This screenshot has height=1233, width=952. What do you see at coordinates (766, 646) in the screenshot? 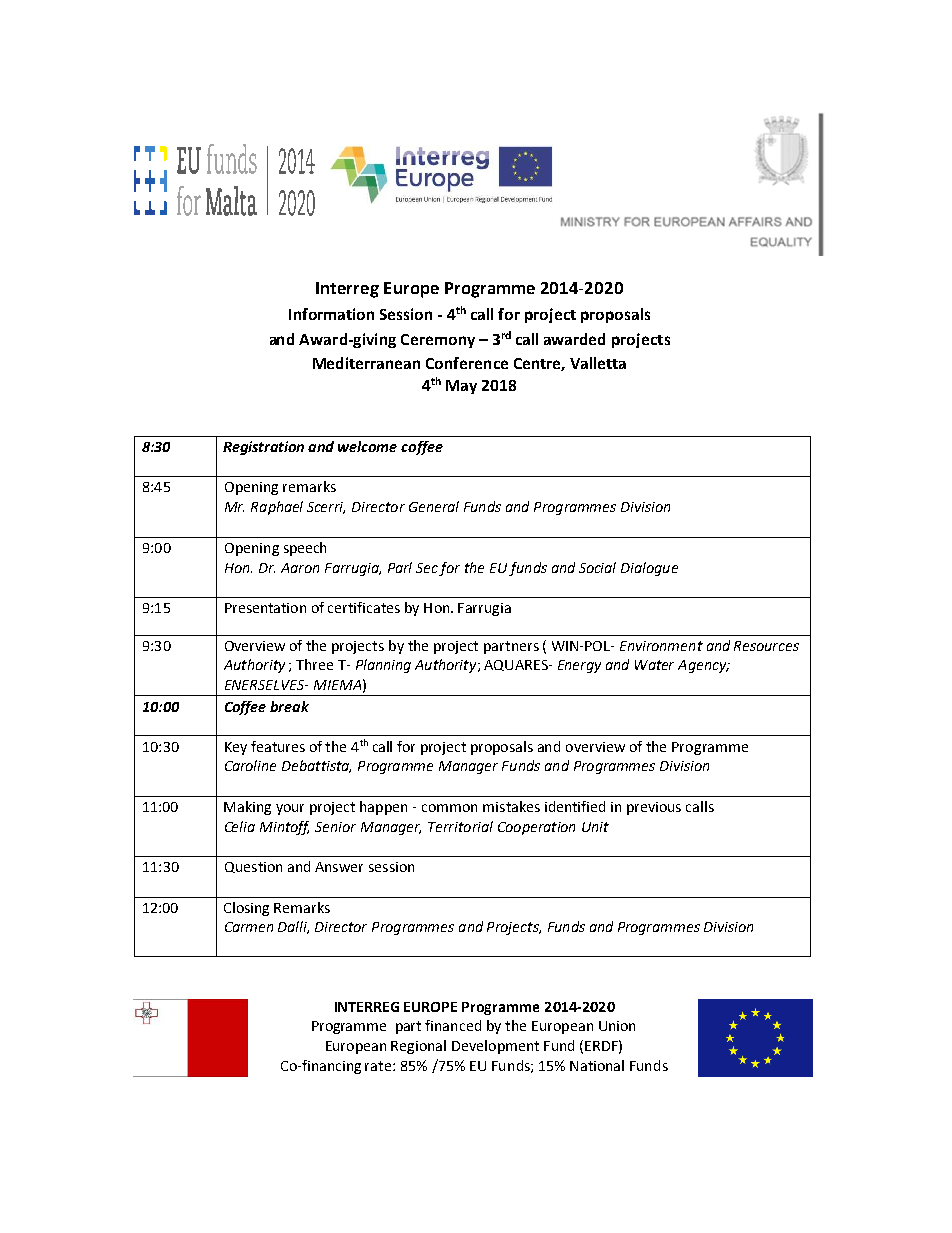
I see `Resources` at bounding box center [766, 646].
